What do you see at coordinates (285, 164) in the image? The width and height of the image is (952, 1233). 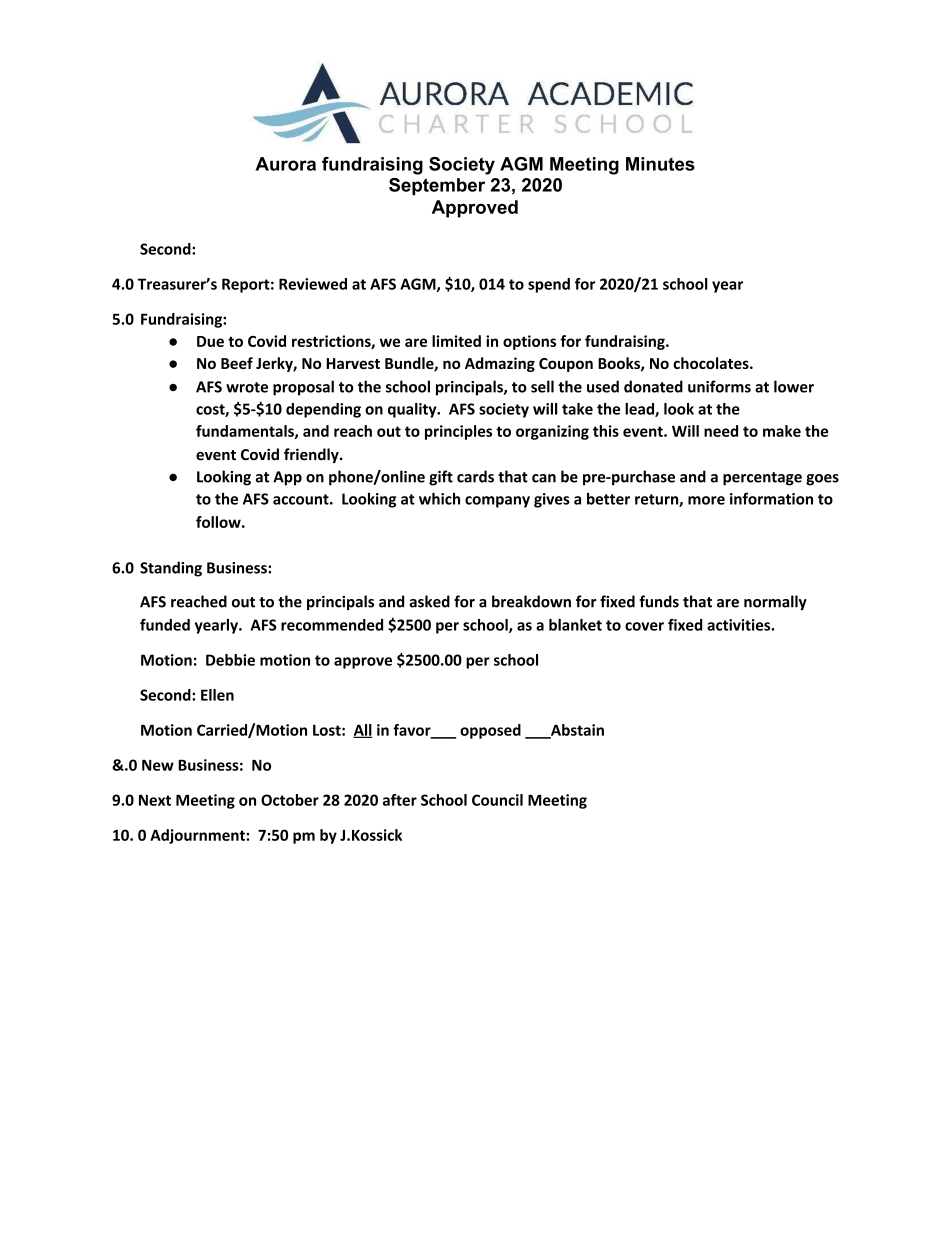 I see `Aurora` at bounding box center [285, 164].
